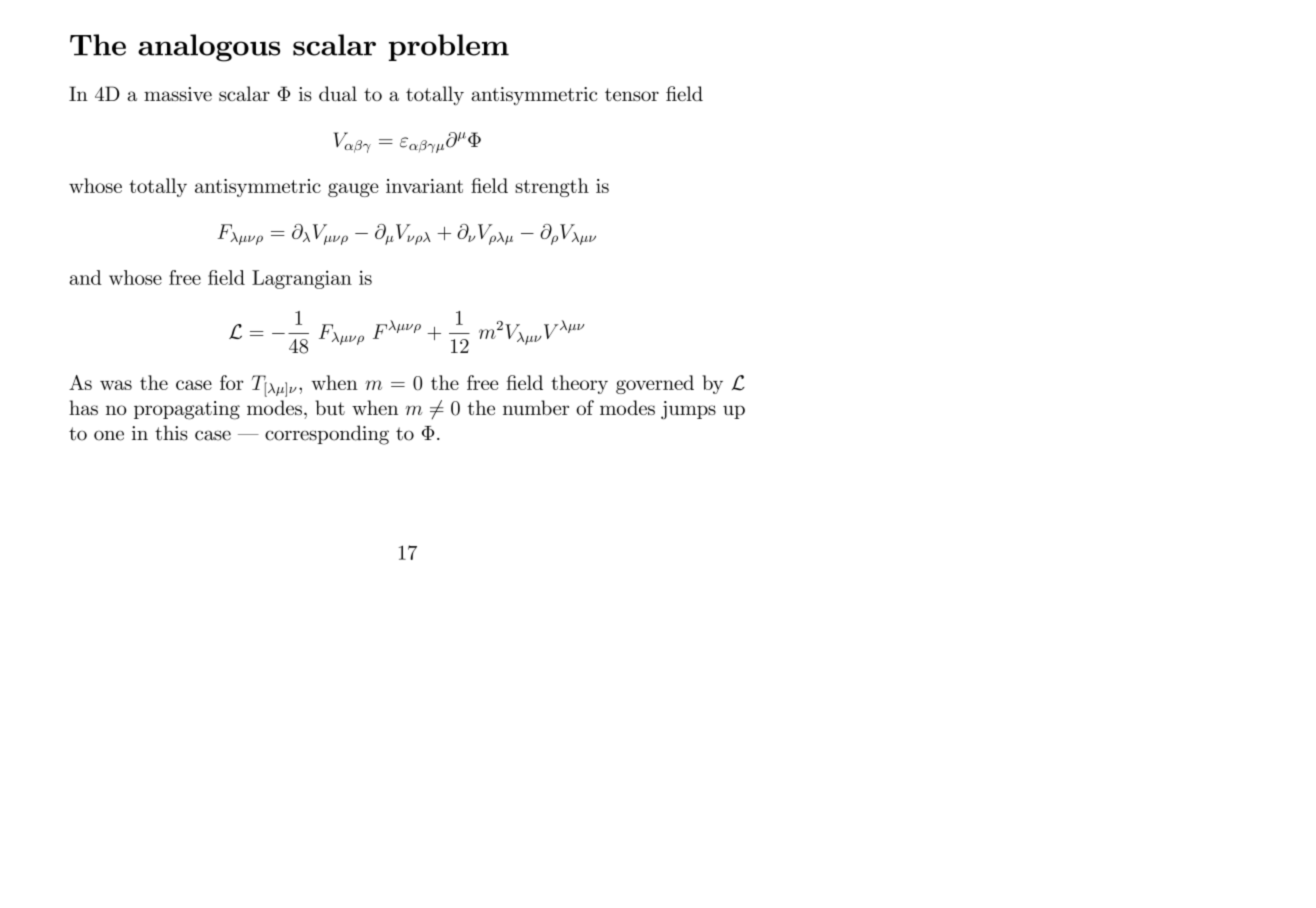  What do you see at coordinates (353, 190) in the screenshot?
I see `gauge` at bounding box center [353, 190].
